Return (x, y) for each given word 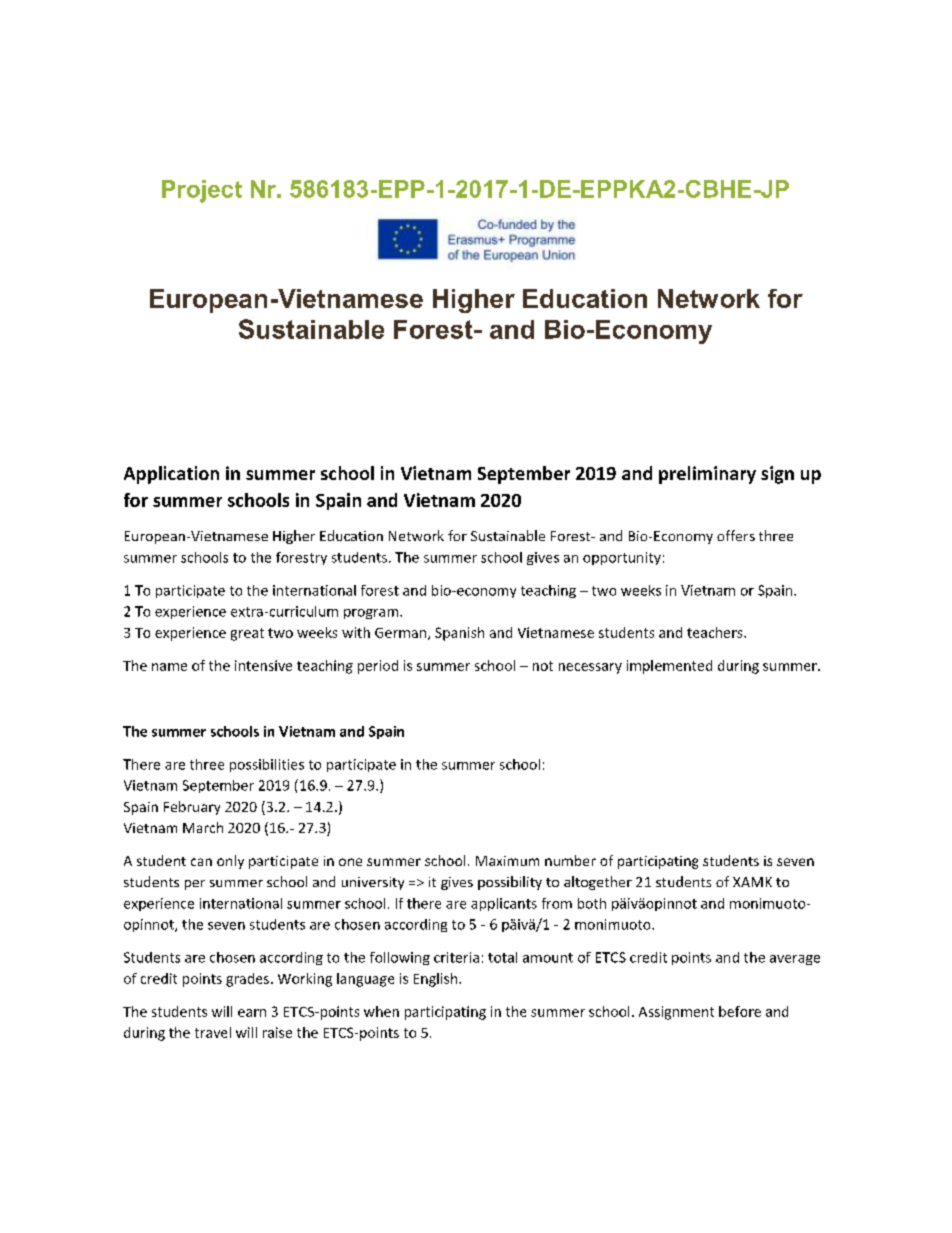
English (437, 980)
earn (252, 1013)
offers (736, 535)
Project (202, 191)
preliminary (707, 475)
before (740, 1011)
